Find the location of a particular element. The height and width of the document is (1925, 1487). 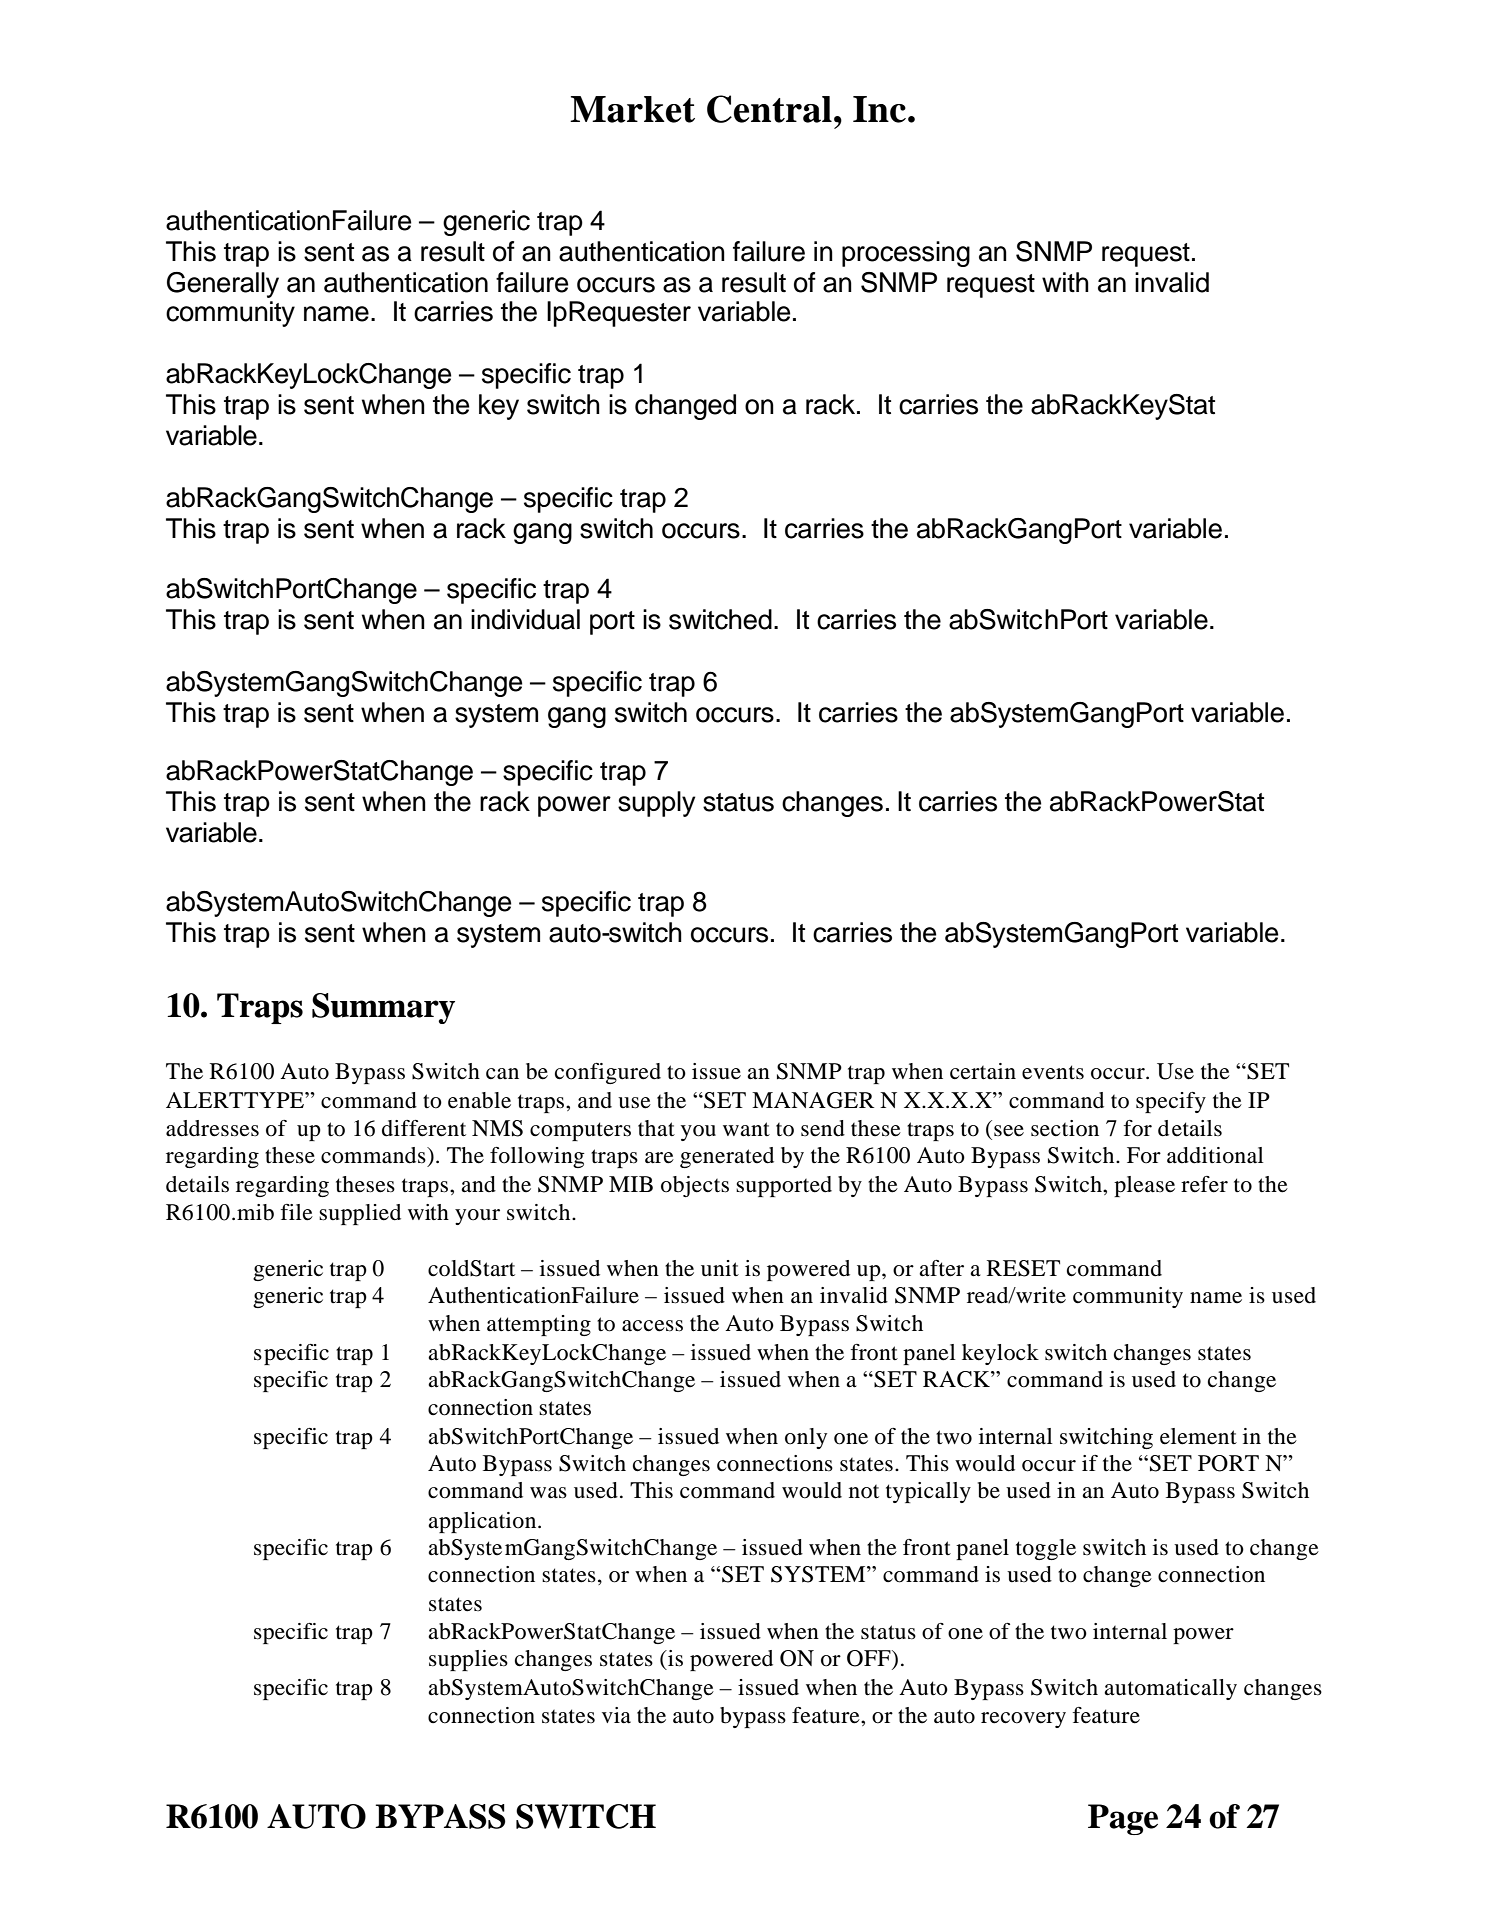

configured is located at coordinates (608, 1073).
